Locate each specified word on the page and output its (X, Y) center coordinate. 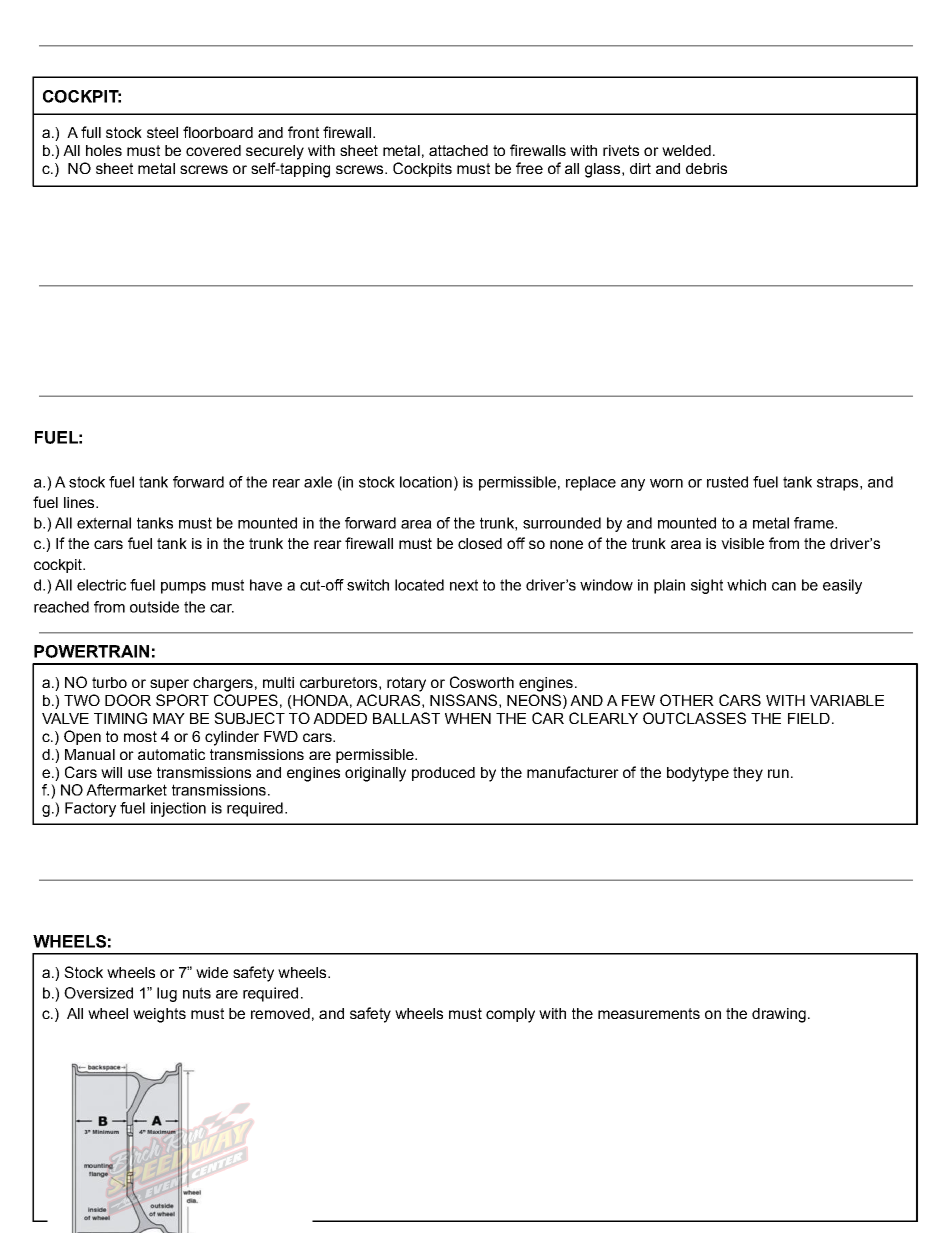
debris (706, 168)
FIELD (809, 718)
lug (167, 994)
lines (80, 502)
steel (162, 132)
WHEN (468, 718)
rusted (727, 482)
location (426, 482)
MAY (169, 718)
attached (458, 150)
